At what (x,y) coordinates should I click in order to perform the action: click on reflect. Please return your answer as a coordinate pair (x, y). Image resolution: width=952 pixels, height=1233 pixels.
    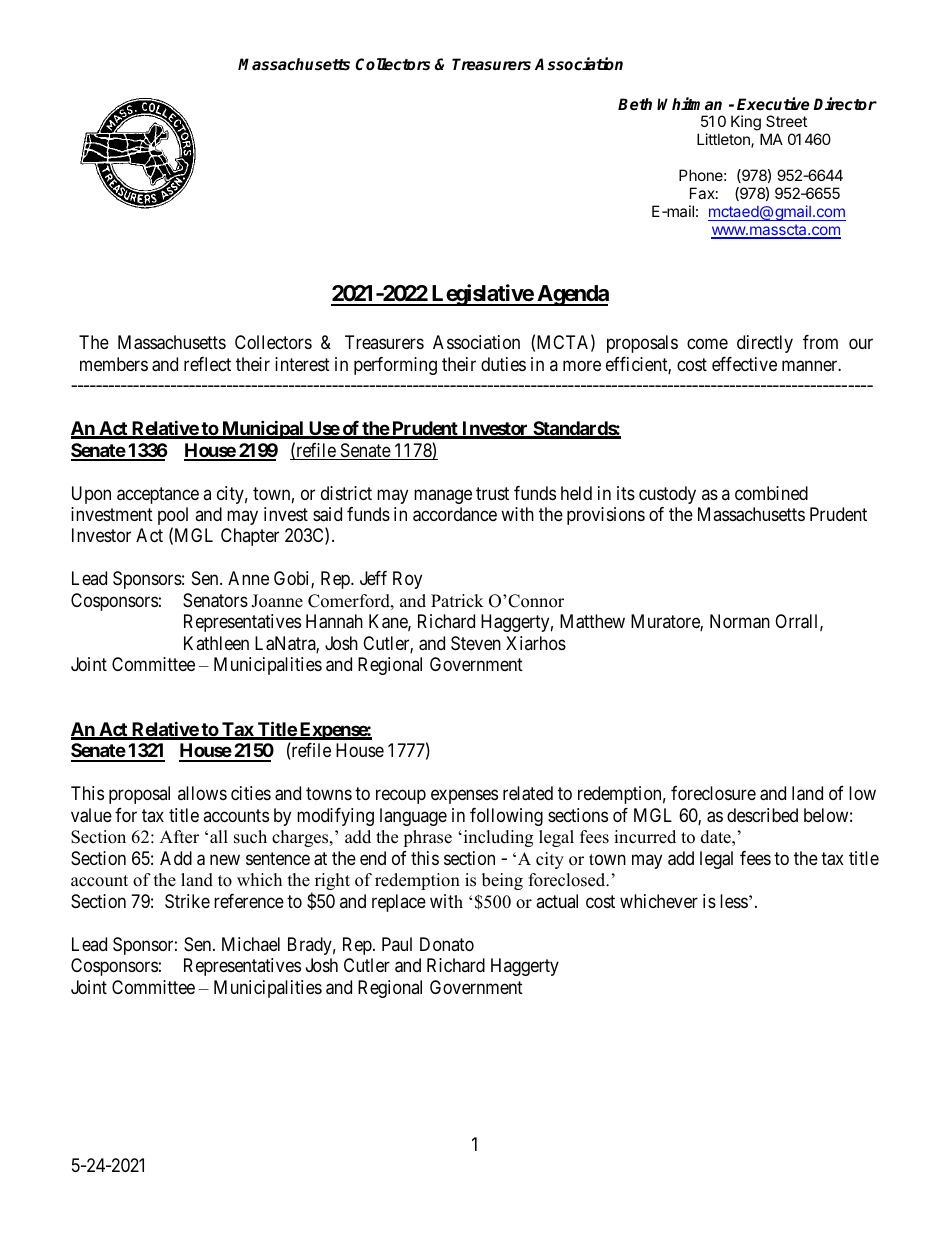
    Looking at the image, I should click on (207, 364).
